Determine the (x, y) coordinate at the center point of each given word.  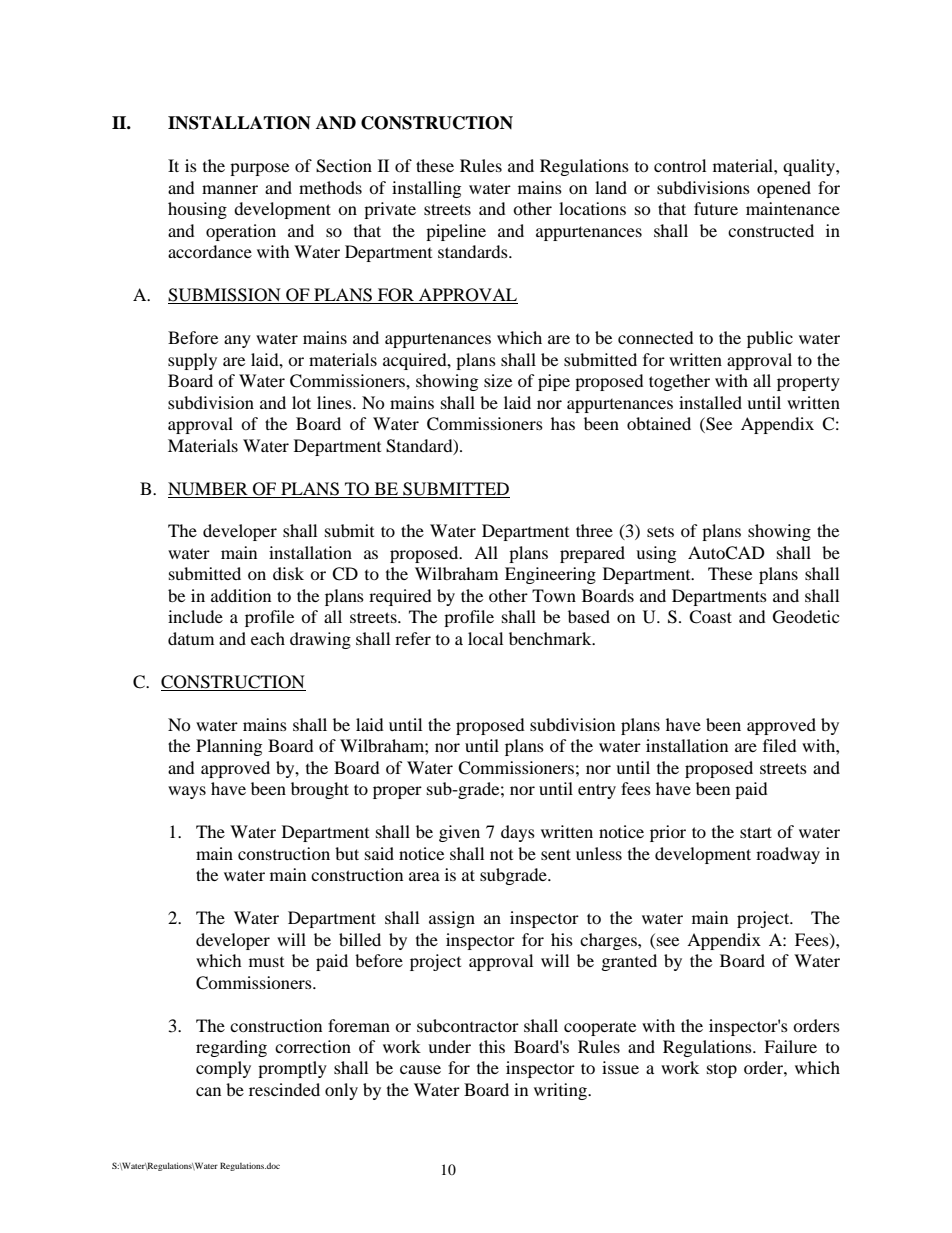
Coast (710, 617)
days (518, 833)
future (716, 208)
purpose (259, 169)
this (492, 1046)
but (347, 853)
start (756, 832)
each (268, 638)
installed (710, 402)
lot (301, 402)
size (498, 380)
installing (426, 189)
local (485, 638)
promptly (292, 1069)
